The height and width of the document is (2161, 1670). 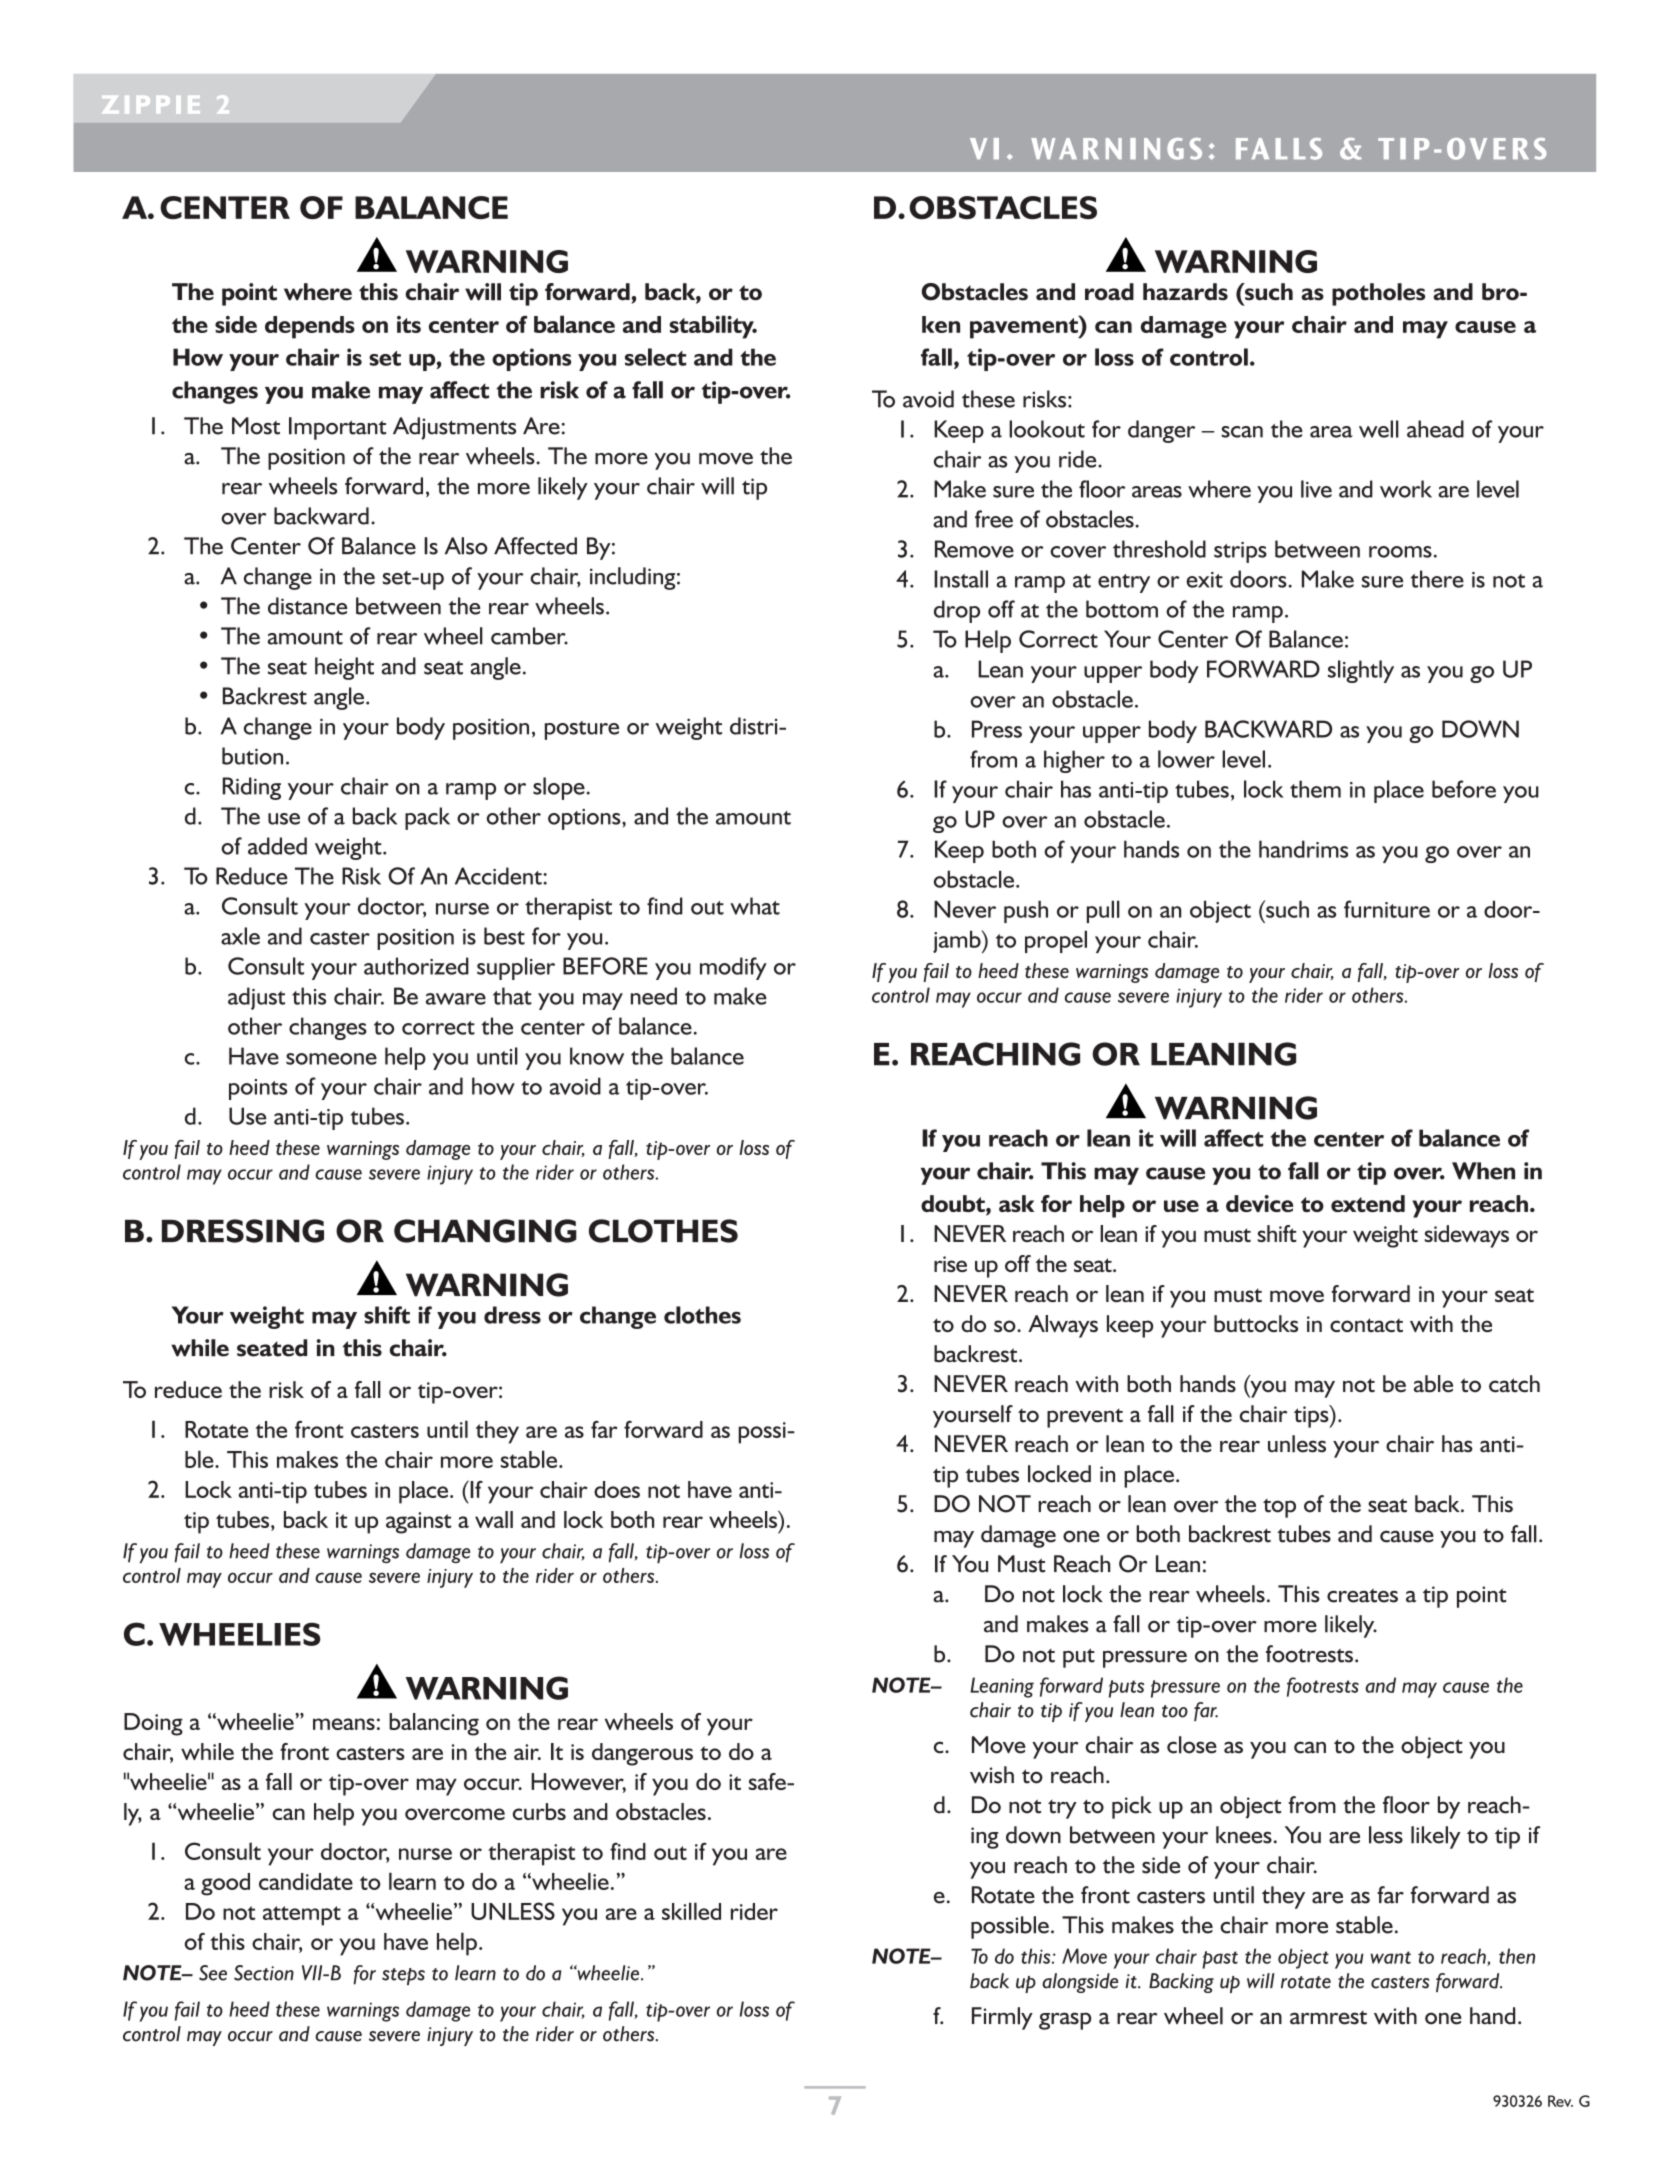 What do you see at coordinates (691, 1911) in the document?
I see `skilled` at bounding box center [691, 1911].
